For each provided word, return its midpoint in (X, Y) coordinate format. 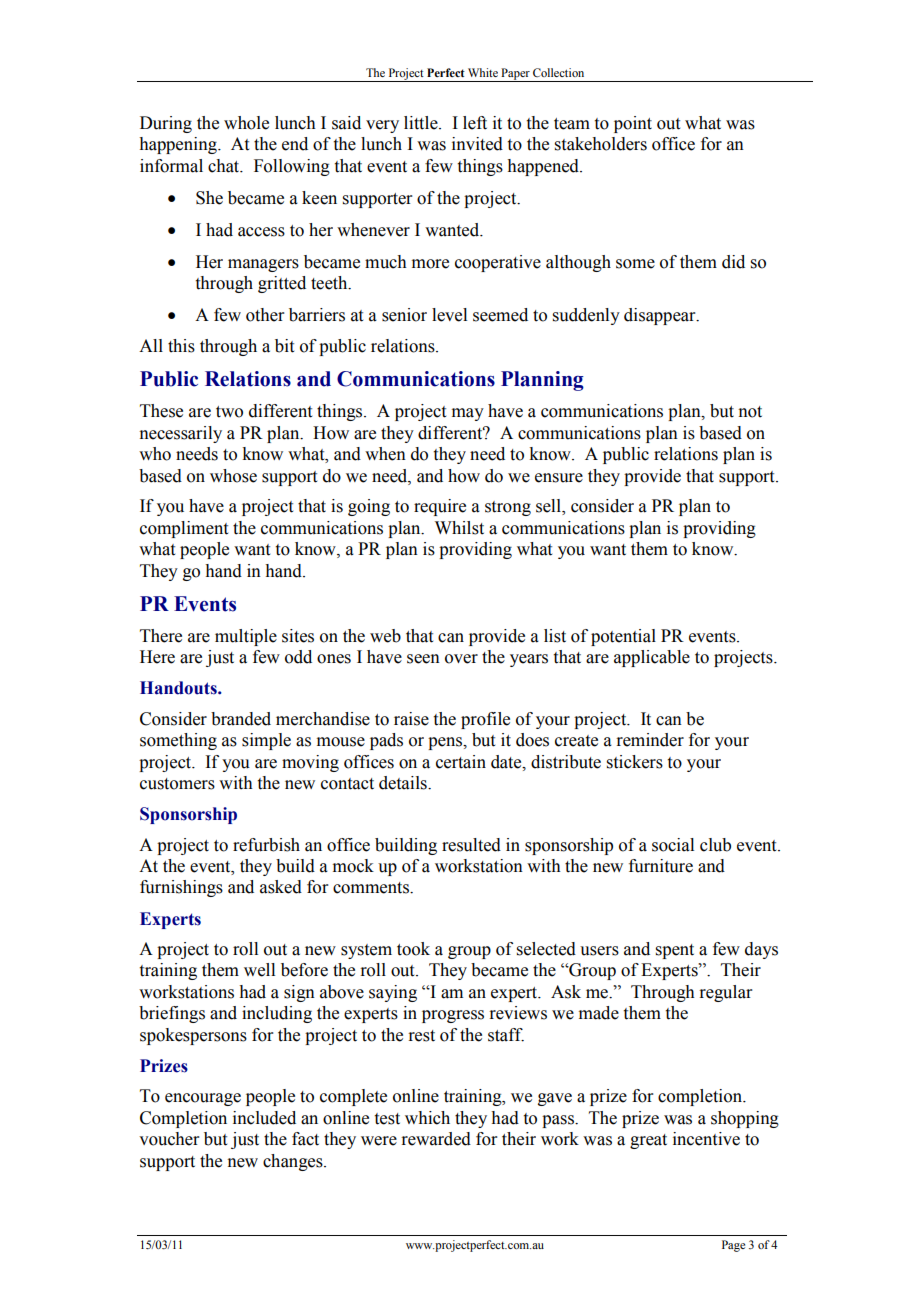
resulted (471, 845)
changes (294, 1162)
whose (233, 476)
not (750, 412)
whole (246, 123)
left (475, 123)
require (440, 507)
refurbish (266, 845)
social (673, 845)
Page (733, 1246)
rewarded (436, 1139)
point (633, 124)
